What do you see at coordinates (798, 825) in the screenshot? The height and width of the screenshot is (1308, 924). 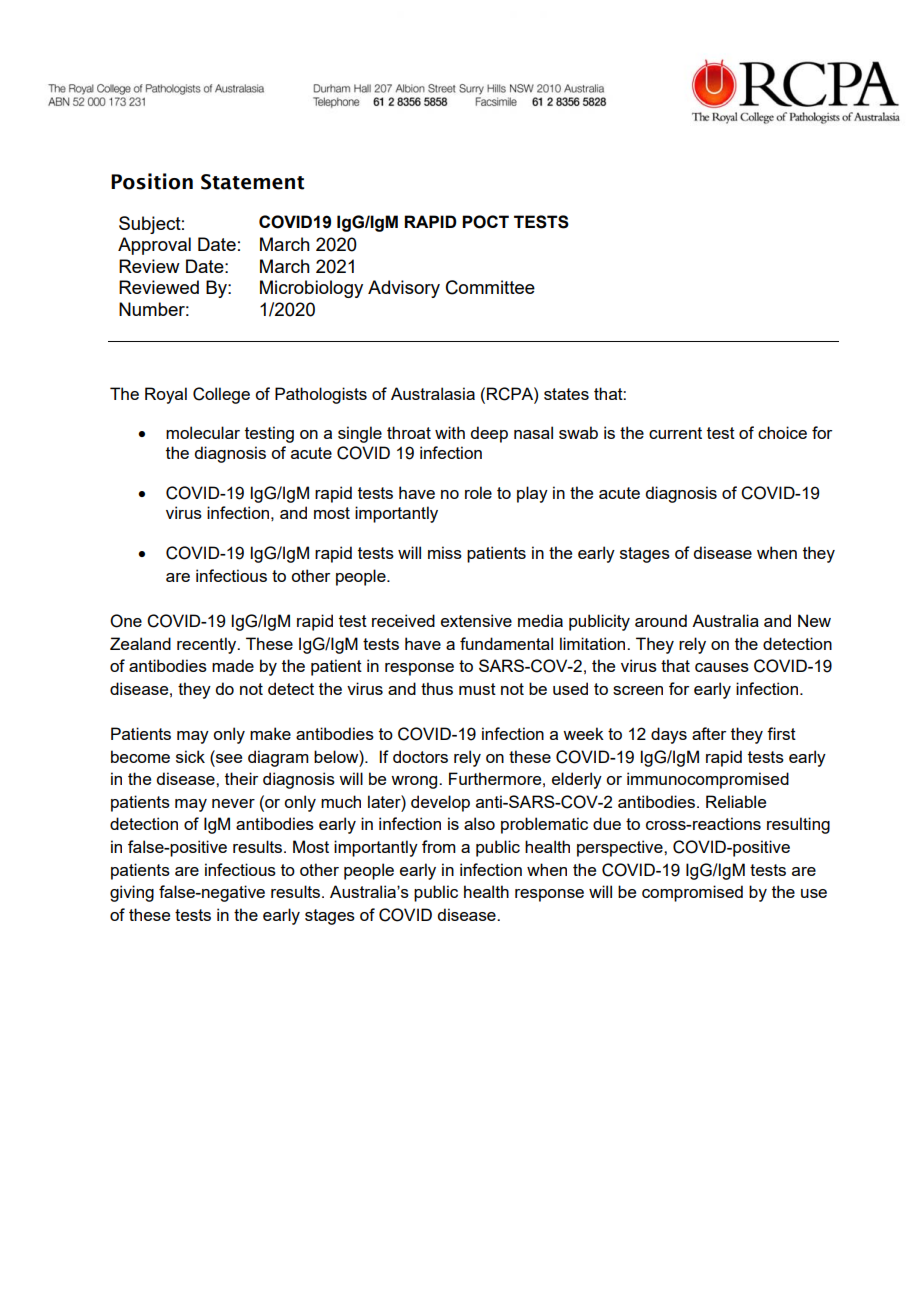 I see `resulting` at bounding box center [798, 825].
